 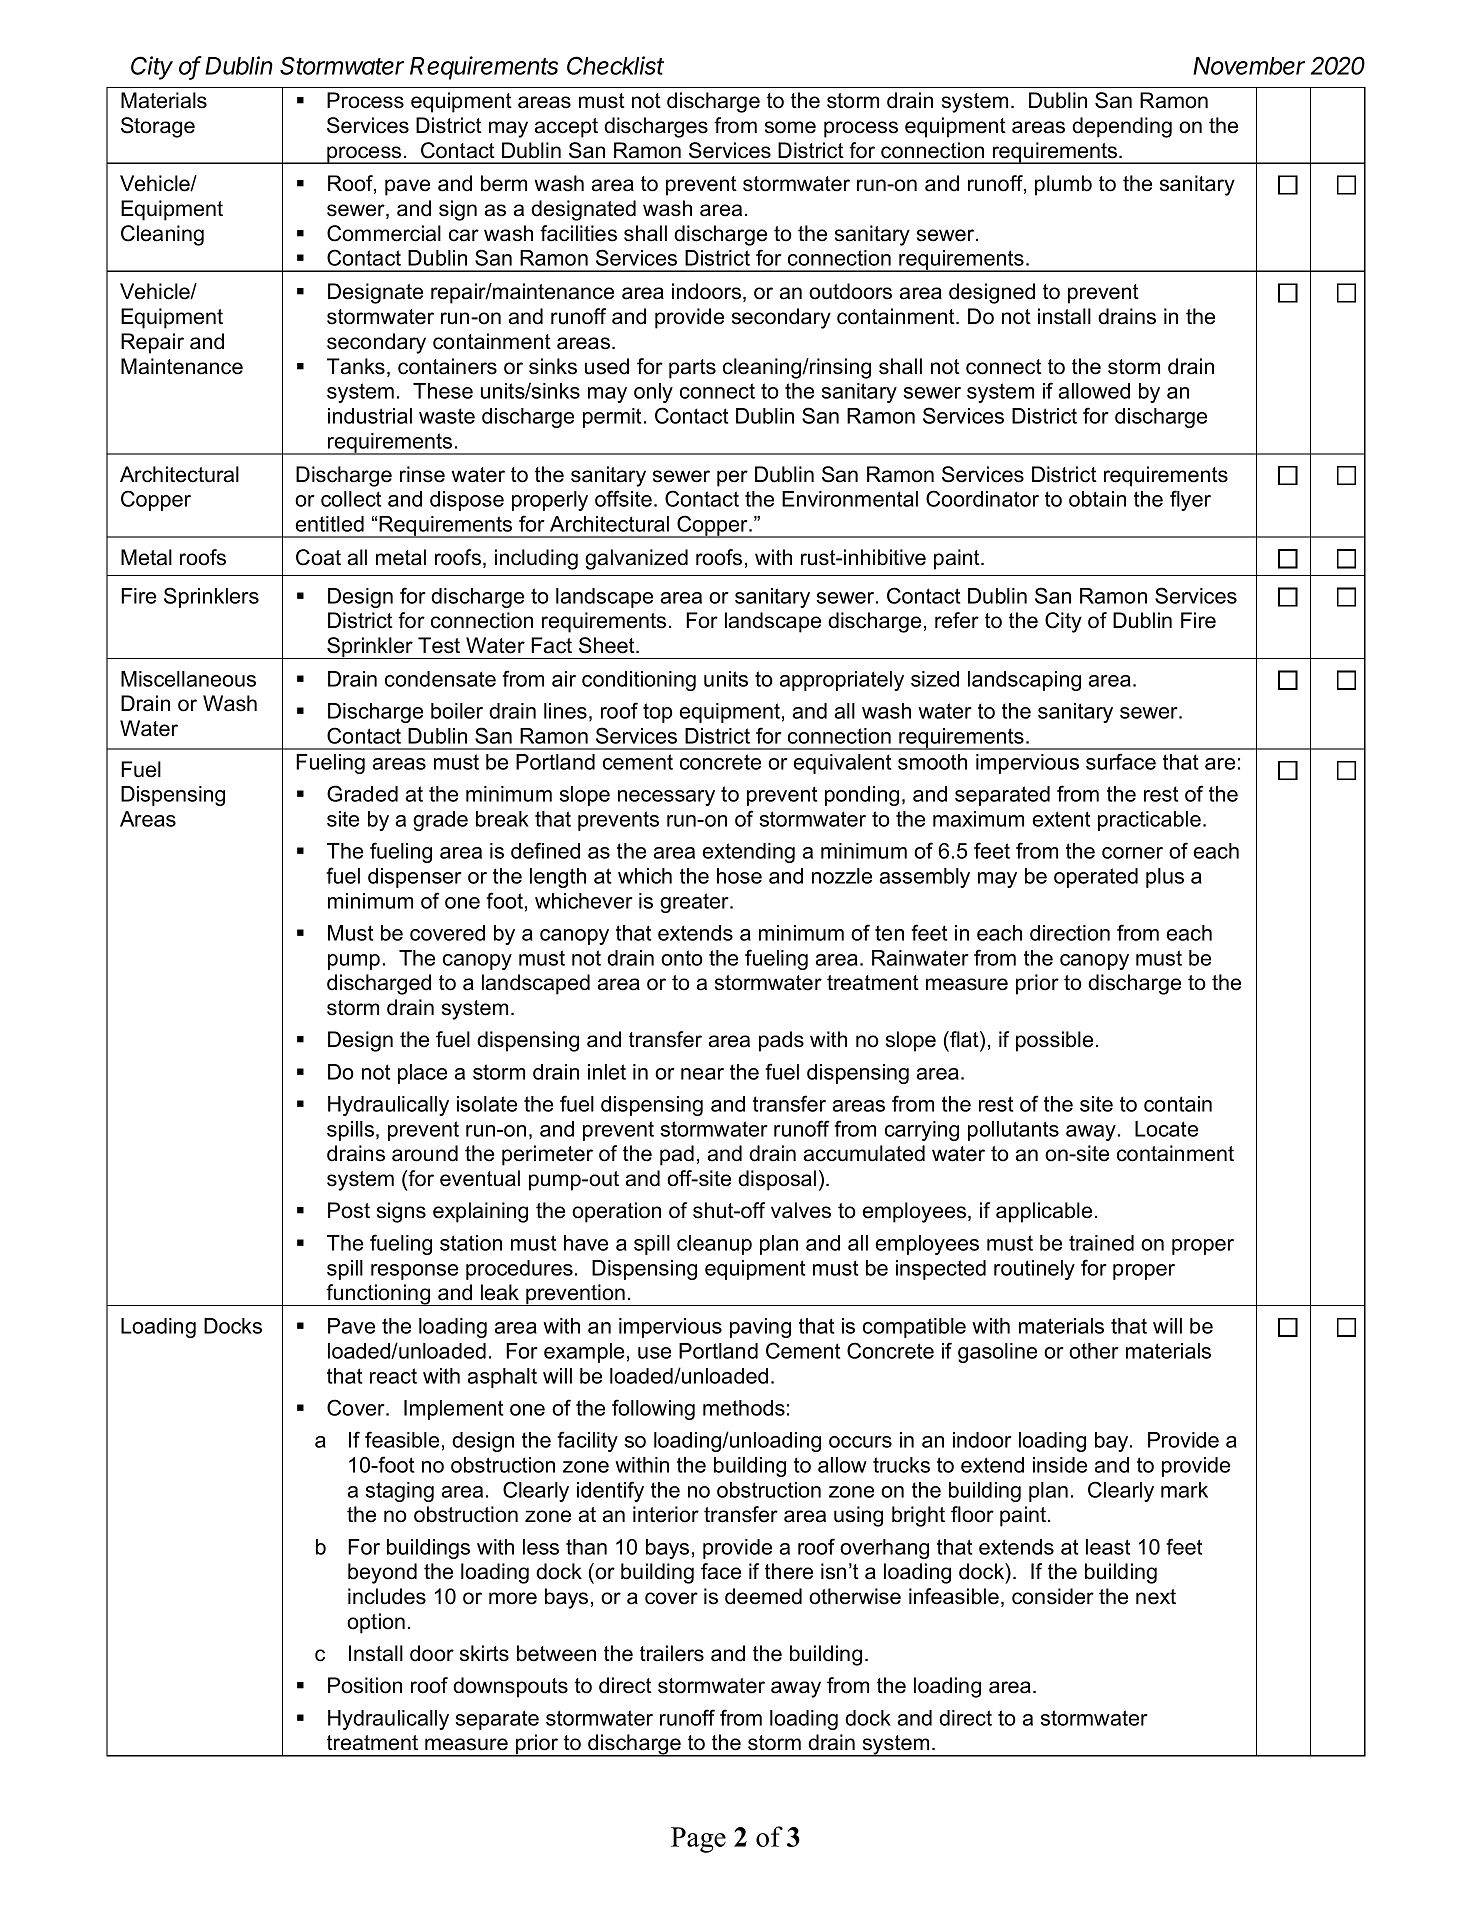 What do you see at coordinates (1166, 1129) in the page?
I see `Locate` at bounding box center [1166, 1129].
